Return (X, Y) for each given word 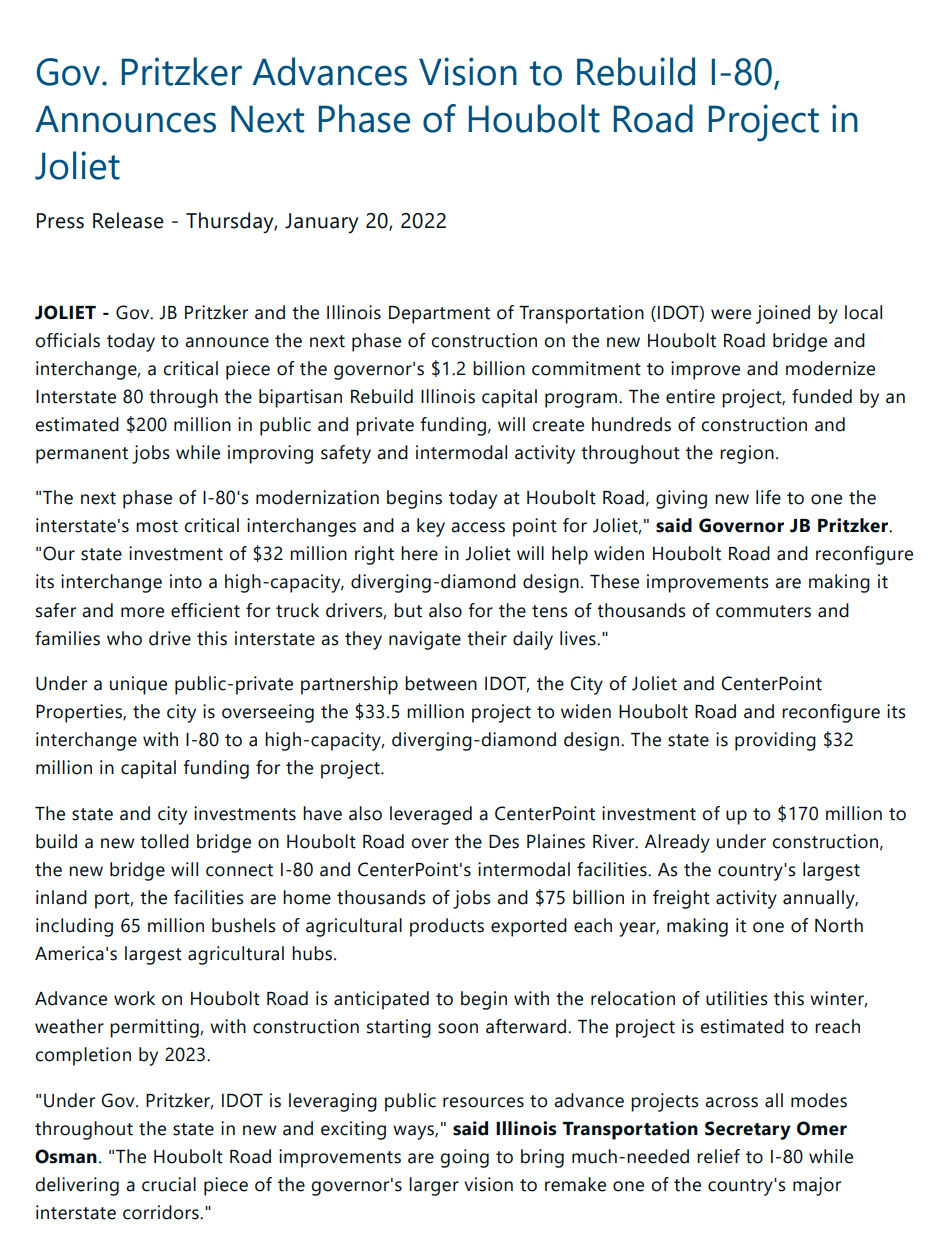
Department (439, 315)
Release (128, 220)
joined (782, 314)
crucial (169, 1184)
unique (138, 685)
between (441, 683)
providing (775, 741)
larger (434, 1186)
